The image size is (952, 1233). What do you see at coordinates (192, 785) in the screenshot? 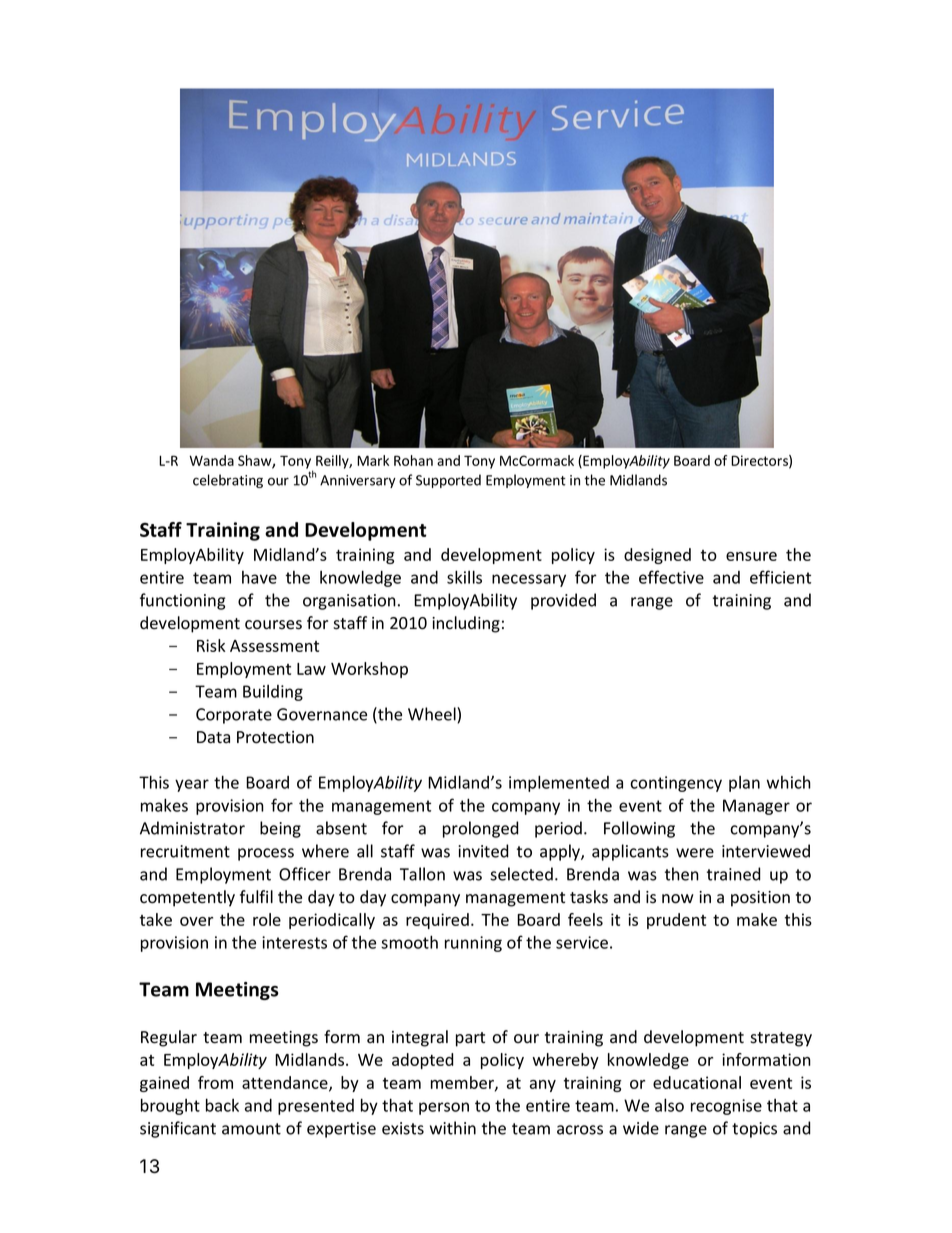
I see `year` at bounding box center [192, 785].
